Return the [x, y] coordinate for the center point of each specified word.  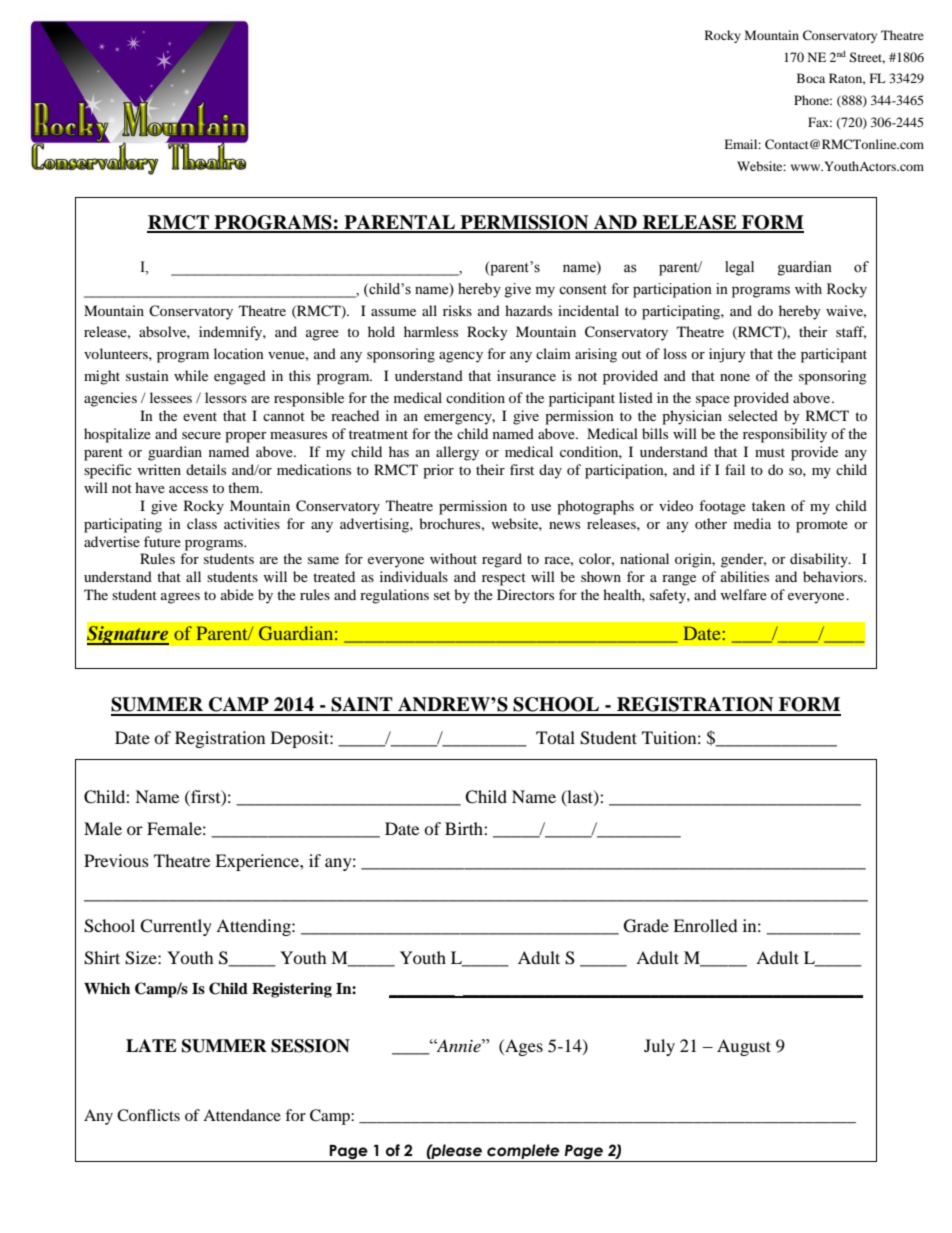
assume [393, 312]
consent [583, 290]
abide [237, 594]
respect [504, 579]
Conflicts [148, 1115]
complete [523, 1153]
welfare [743, 594]
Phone [813, 100]
